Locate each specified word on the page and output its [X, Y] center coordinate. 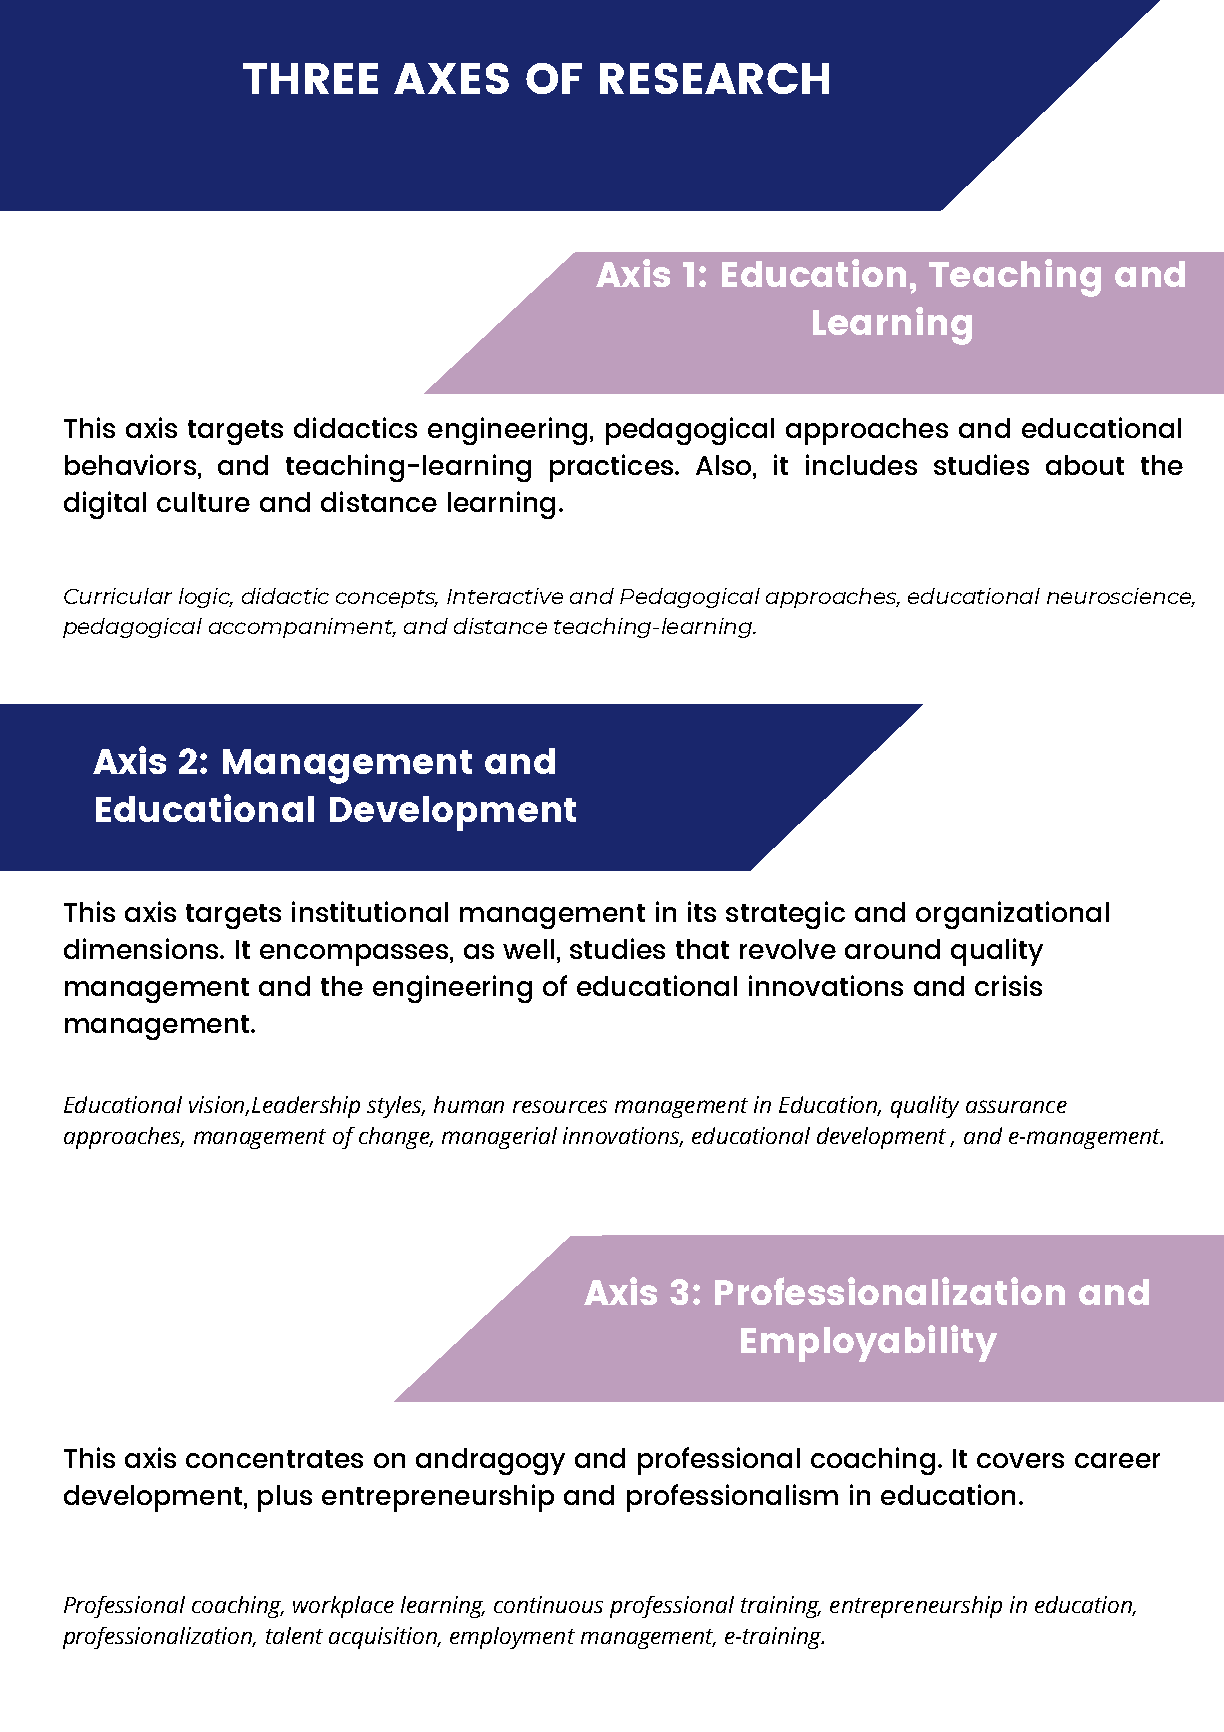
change [395, 1138]
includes [861, 464]
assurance [1016, 1106]
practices [611, 468]
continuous [548, 1604]
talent [294, 1635]
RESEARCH [714, 78]
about [1085, 465]
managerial [499, 1138]
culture [203, 502]
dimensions [142, 948]
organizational [1012, 915]
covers [1020, 1460]
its [702, 911]
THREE [310, 78]
